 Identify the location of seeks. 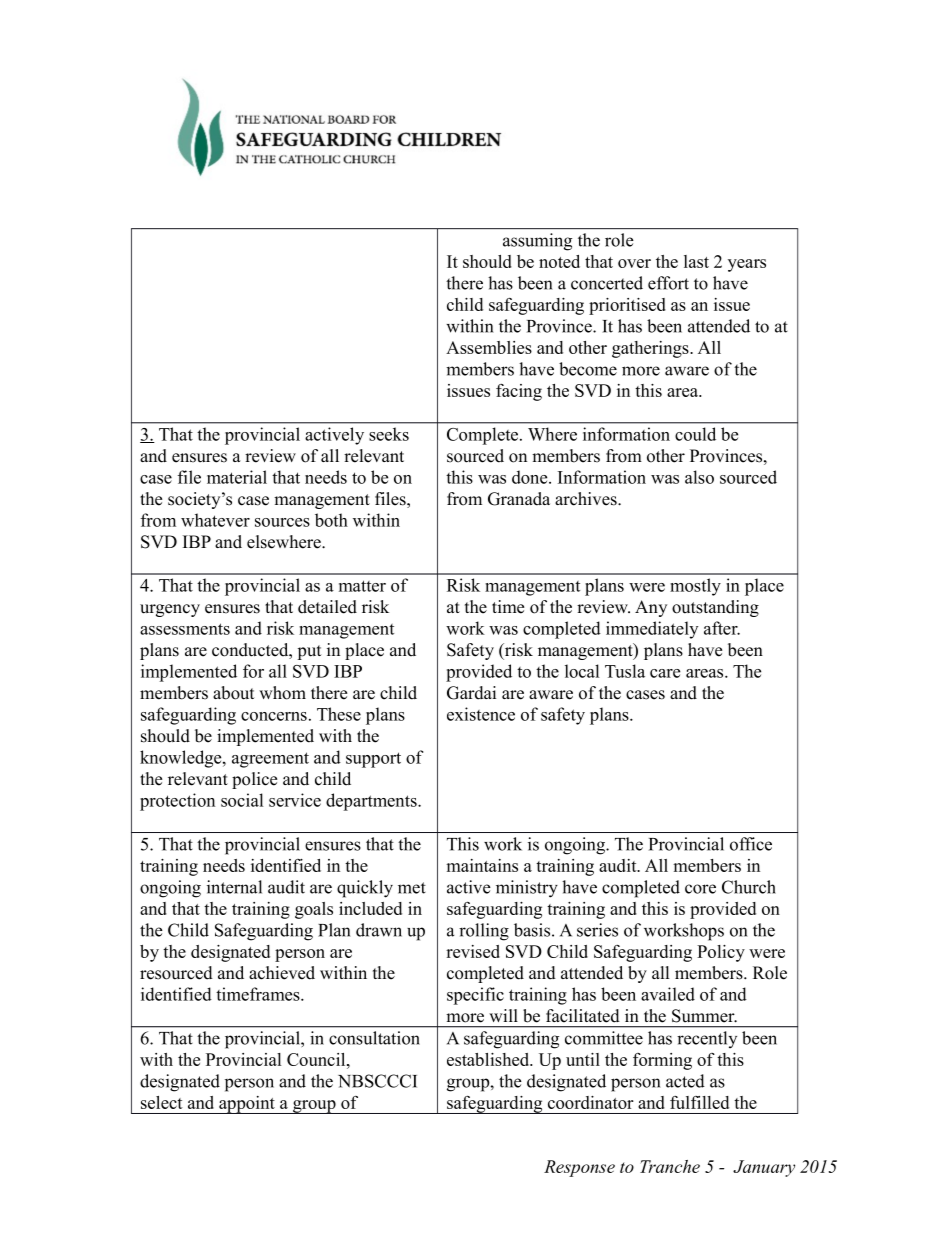
(389, 434).
